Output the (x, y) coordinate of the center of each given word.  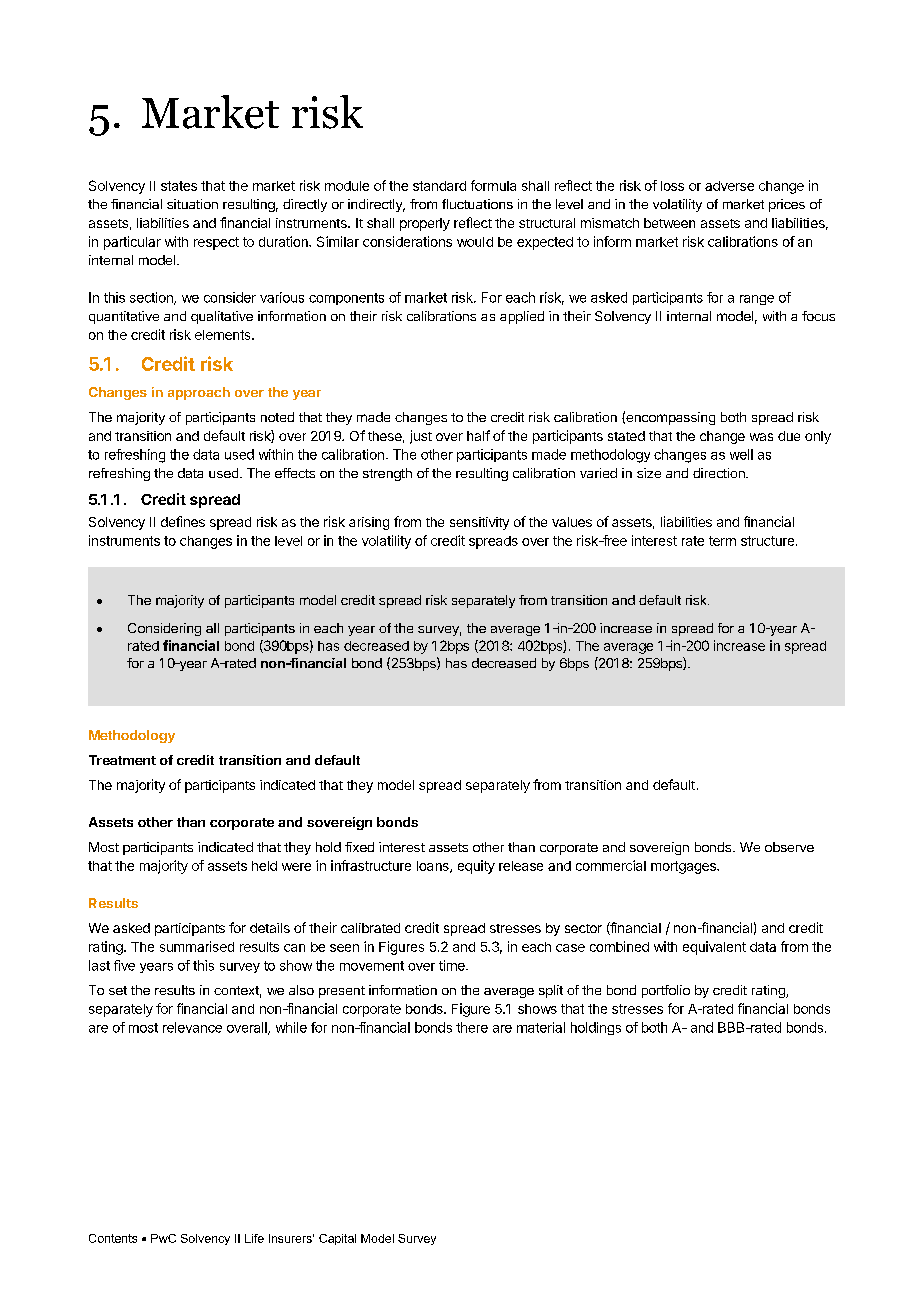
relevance (192, 1027)
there (472, 1027)
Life (254, 1238)
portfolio (666, 991)
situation (192, 204)
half (478, 435)
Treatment (122, 760)
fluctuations (477, 204)
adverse (729, 186)
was (761, 437)
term (722, 541)
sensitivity (479, 523)
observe (789, 847)
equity (476, 867)
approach (199, 393)
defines (183, 521)
